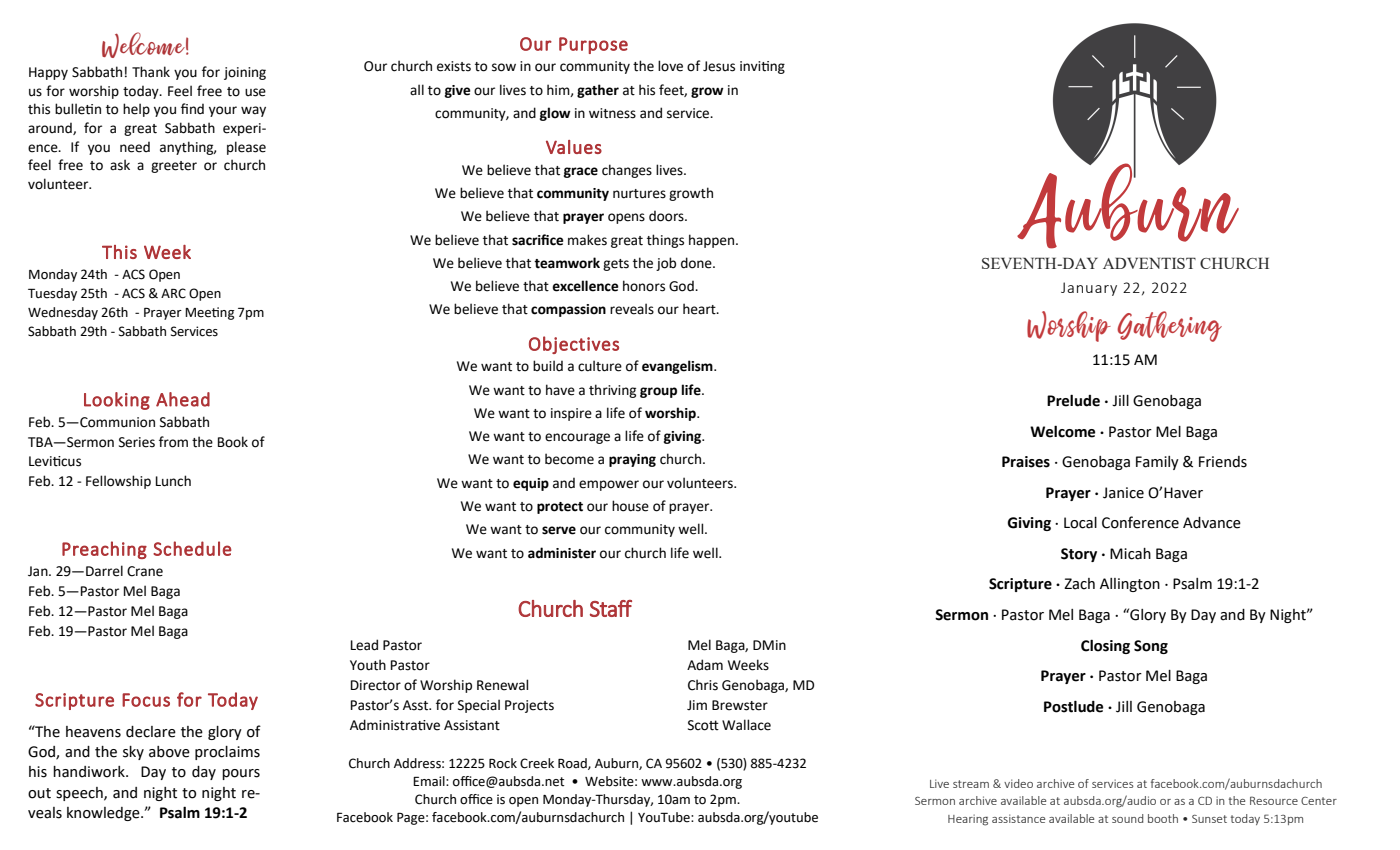  Describe the element at coordinates (245, 73) in the screenshot. I see `joining` at that location.
